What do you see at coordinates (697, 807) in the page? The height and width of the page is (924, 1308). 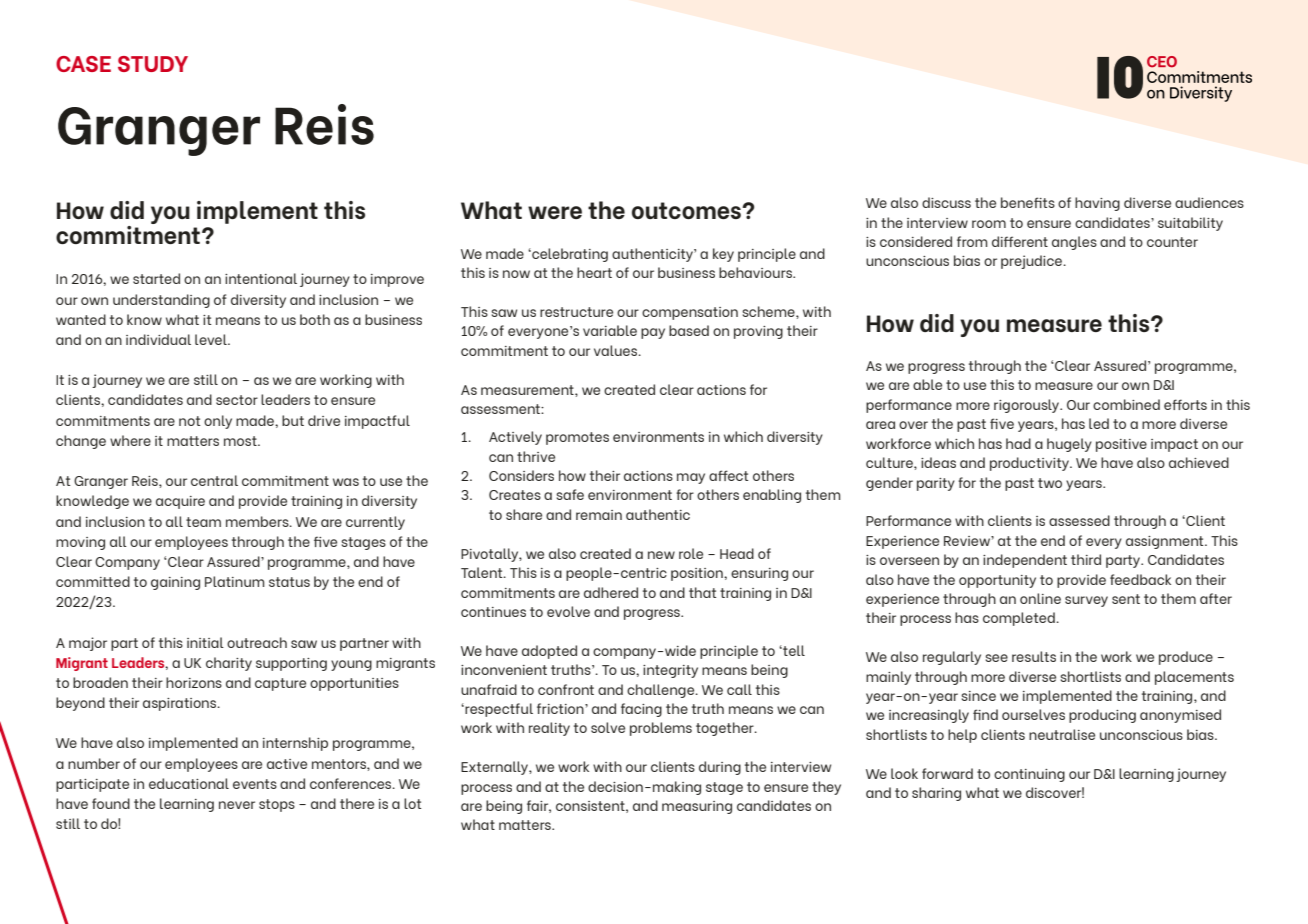 I see `measuring` at bounding box center [697, 807].
